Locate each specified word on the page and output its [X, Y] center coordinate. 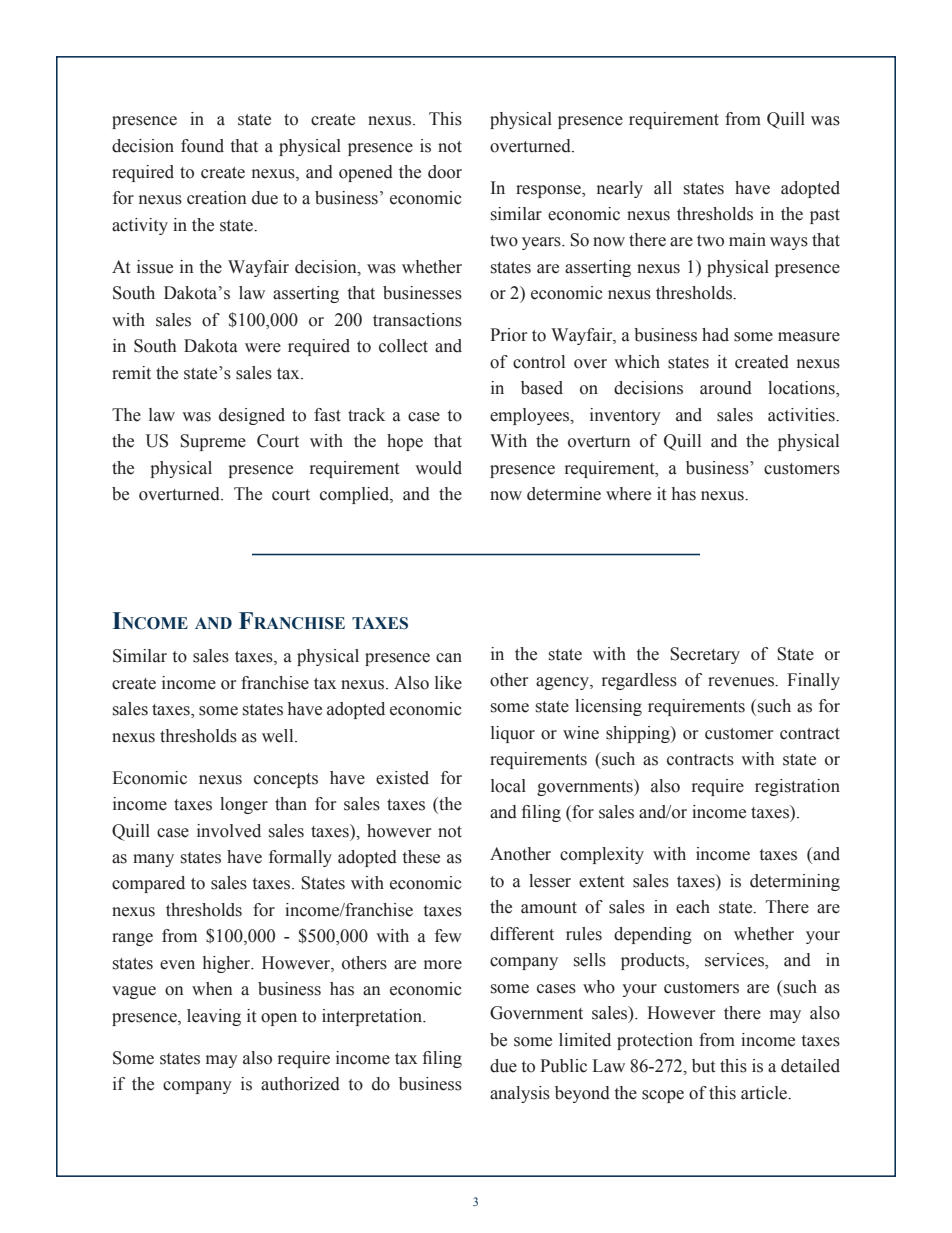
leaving [214, 1017]
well [279, 736]
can [449, 658]
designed [252, 416]
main [747, 240]
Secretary [705, 655]
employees [531, 416]
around [726, 388]
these [421, 857]
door [445, 172]
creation [217, 198]
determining [795, 882]
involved [229, 831]
